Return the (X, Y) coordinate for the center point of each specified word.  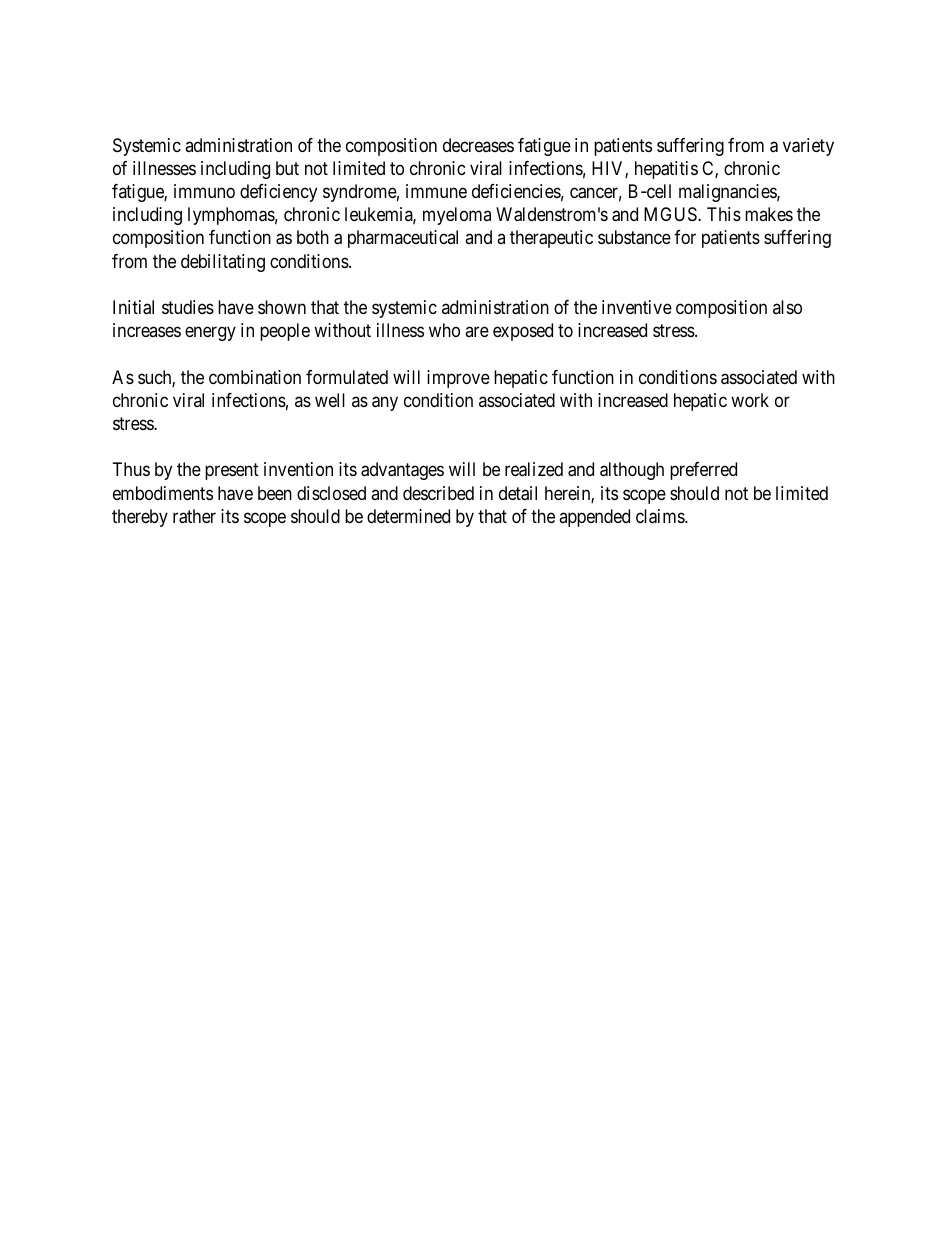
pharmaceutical (403, 239)
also (787, 307)
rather (194, 516)
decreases (478, 145)
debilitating (223, 263)
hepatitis (666, 170)
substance (634, 237)
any (385, 403)
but (287, 168)
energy (210, 334)
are (477, 332)
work (750, 400)
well (330, 400)
